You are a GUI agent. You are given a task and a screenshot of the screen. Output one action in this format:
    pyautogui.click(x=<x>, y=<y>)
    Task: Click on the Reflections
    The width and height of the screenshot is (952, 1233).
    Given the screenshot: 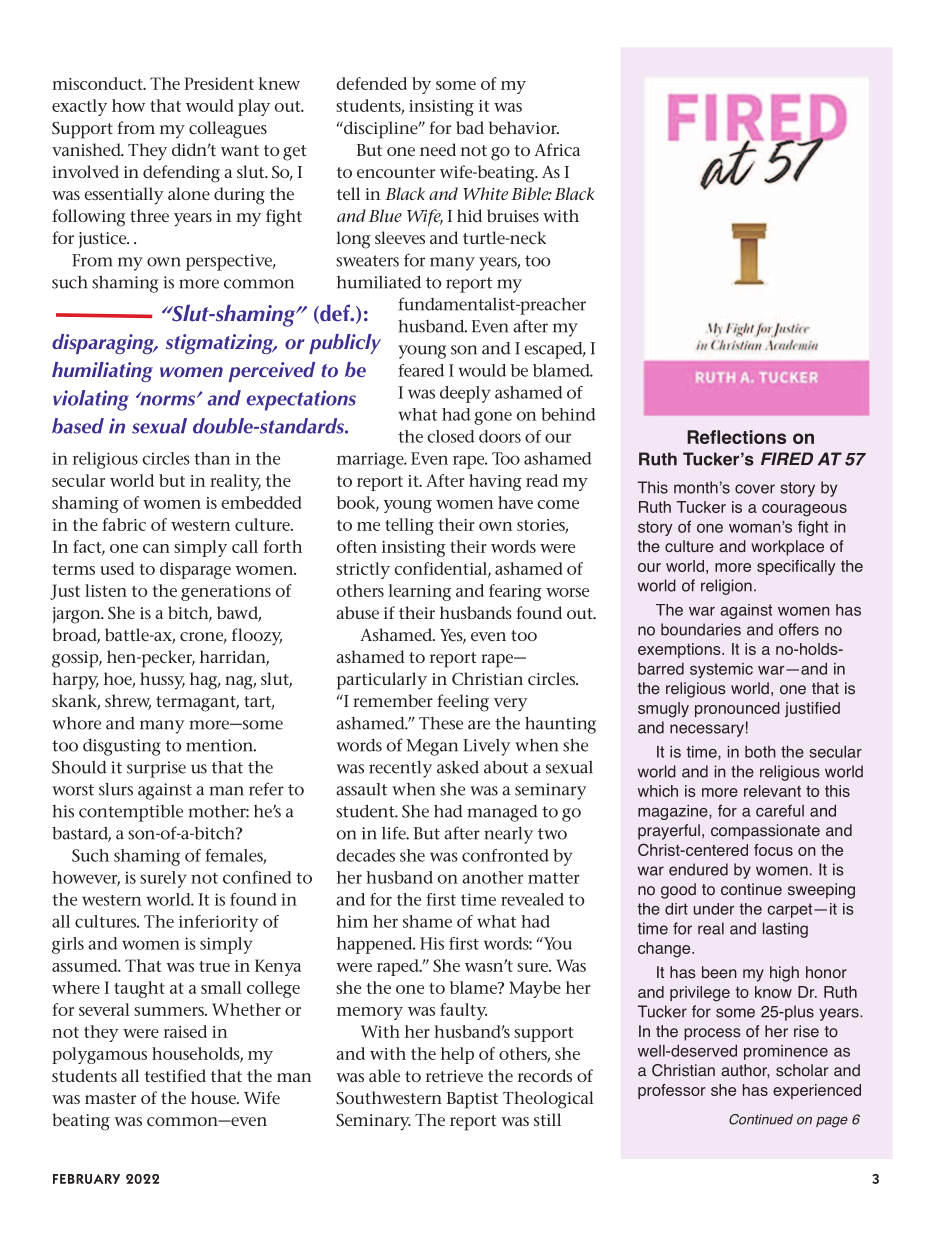 What is the action you would take?
    pyautogui.click(x=736, y=437)
